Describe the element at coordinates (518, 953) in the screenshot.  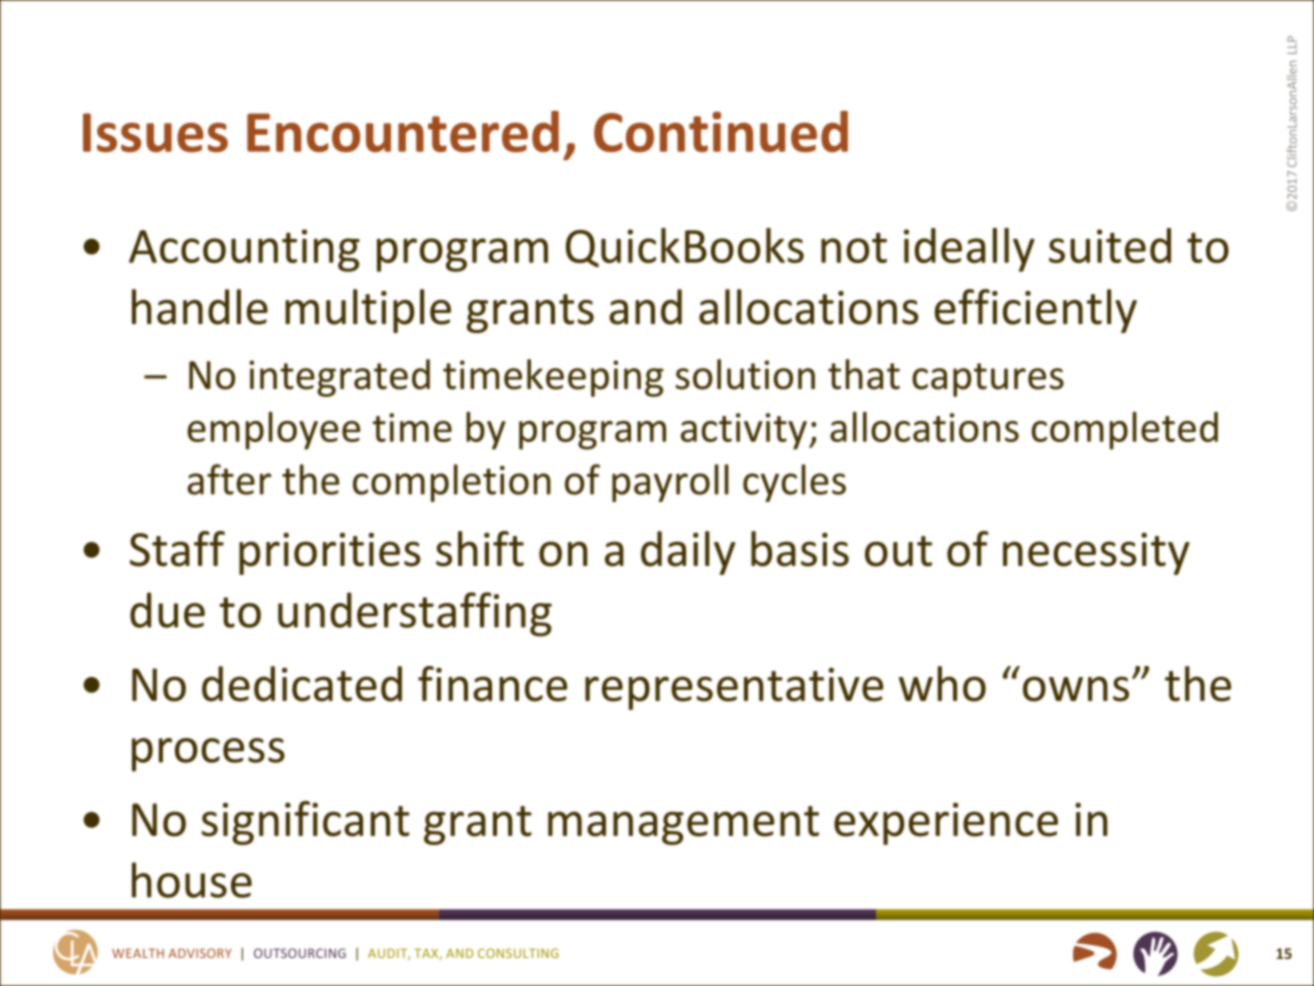
I see `CONSULTING` at that location.
